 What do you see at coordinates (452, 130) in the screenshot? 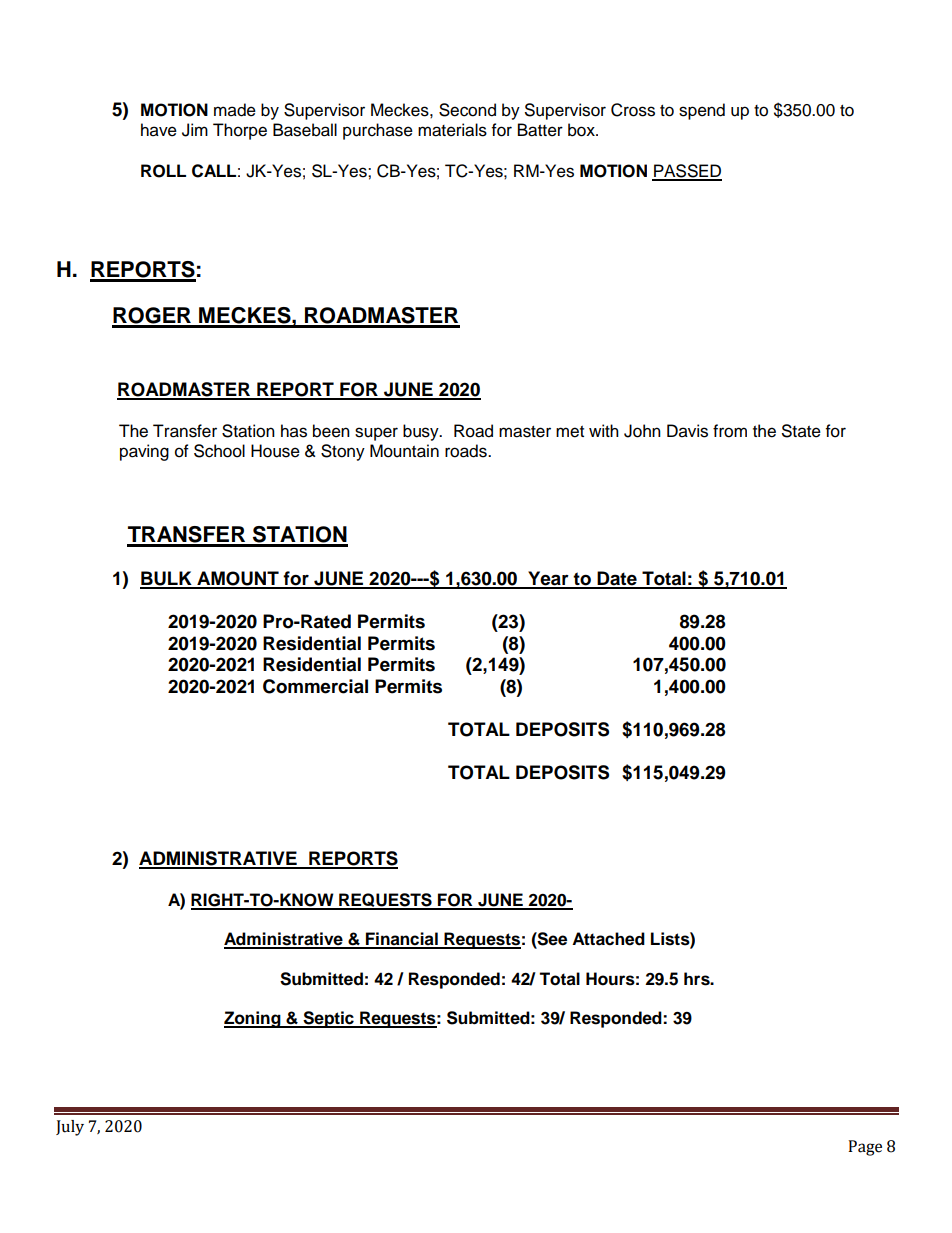
I see `materials` at bounding box center [452, 130].
